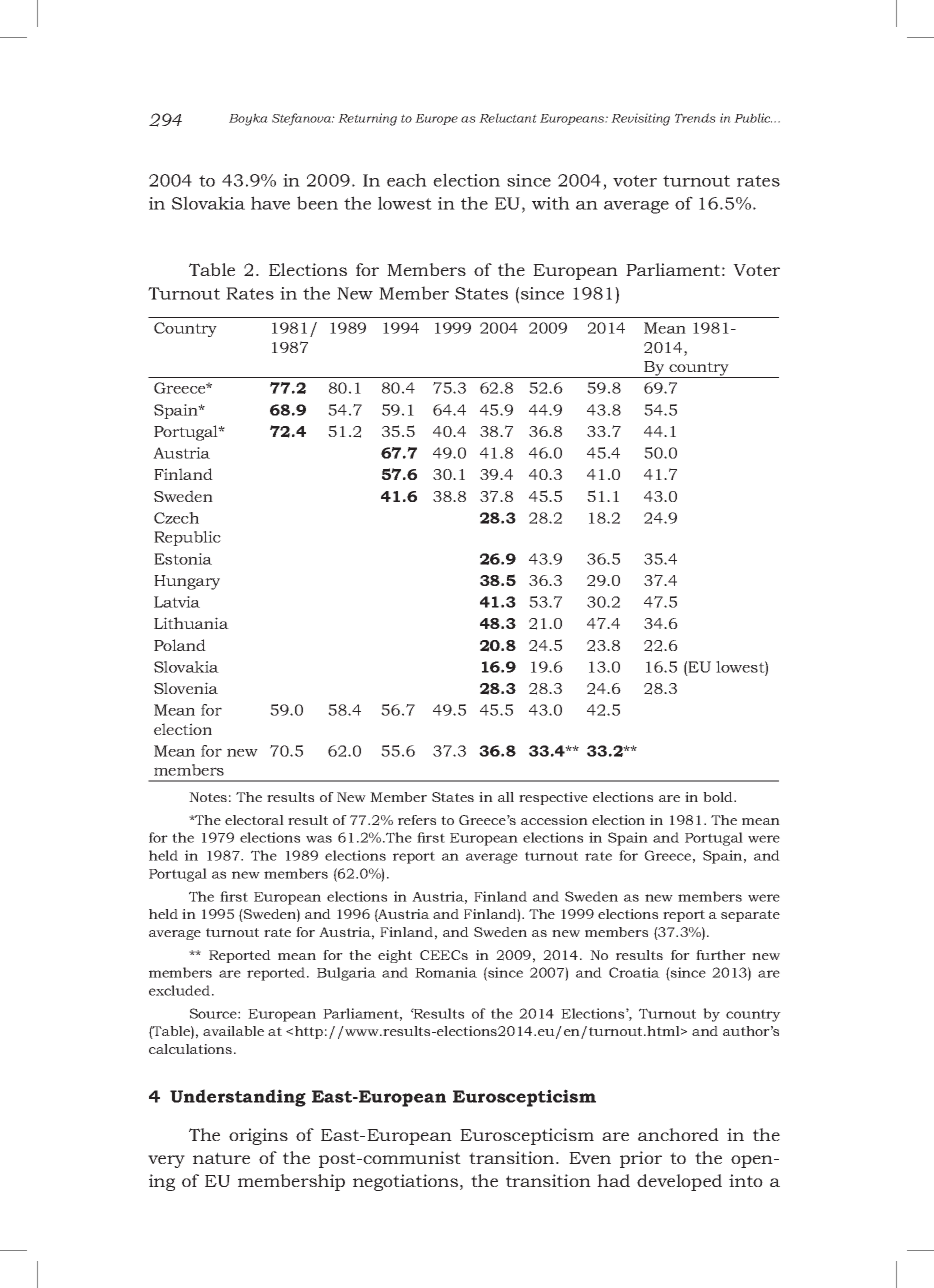  I want to click on have, so click(270, 203).
